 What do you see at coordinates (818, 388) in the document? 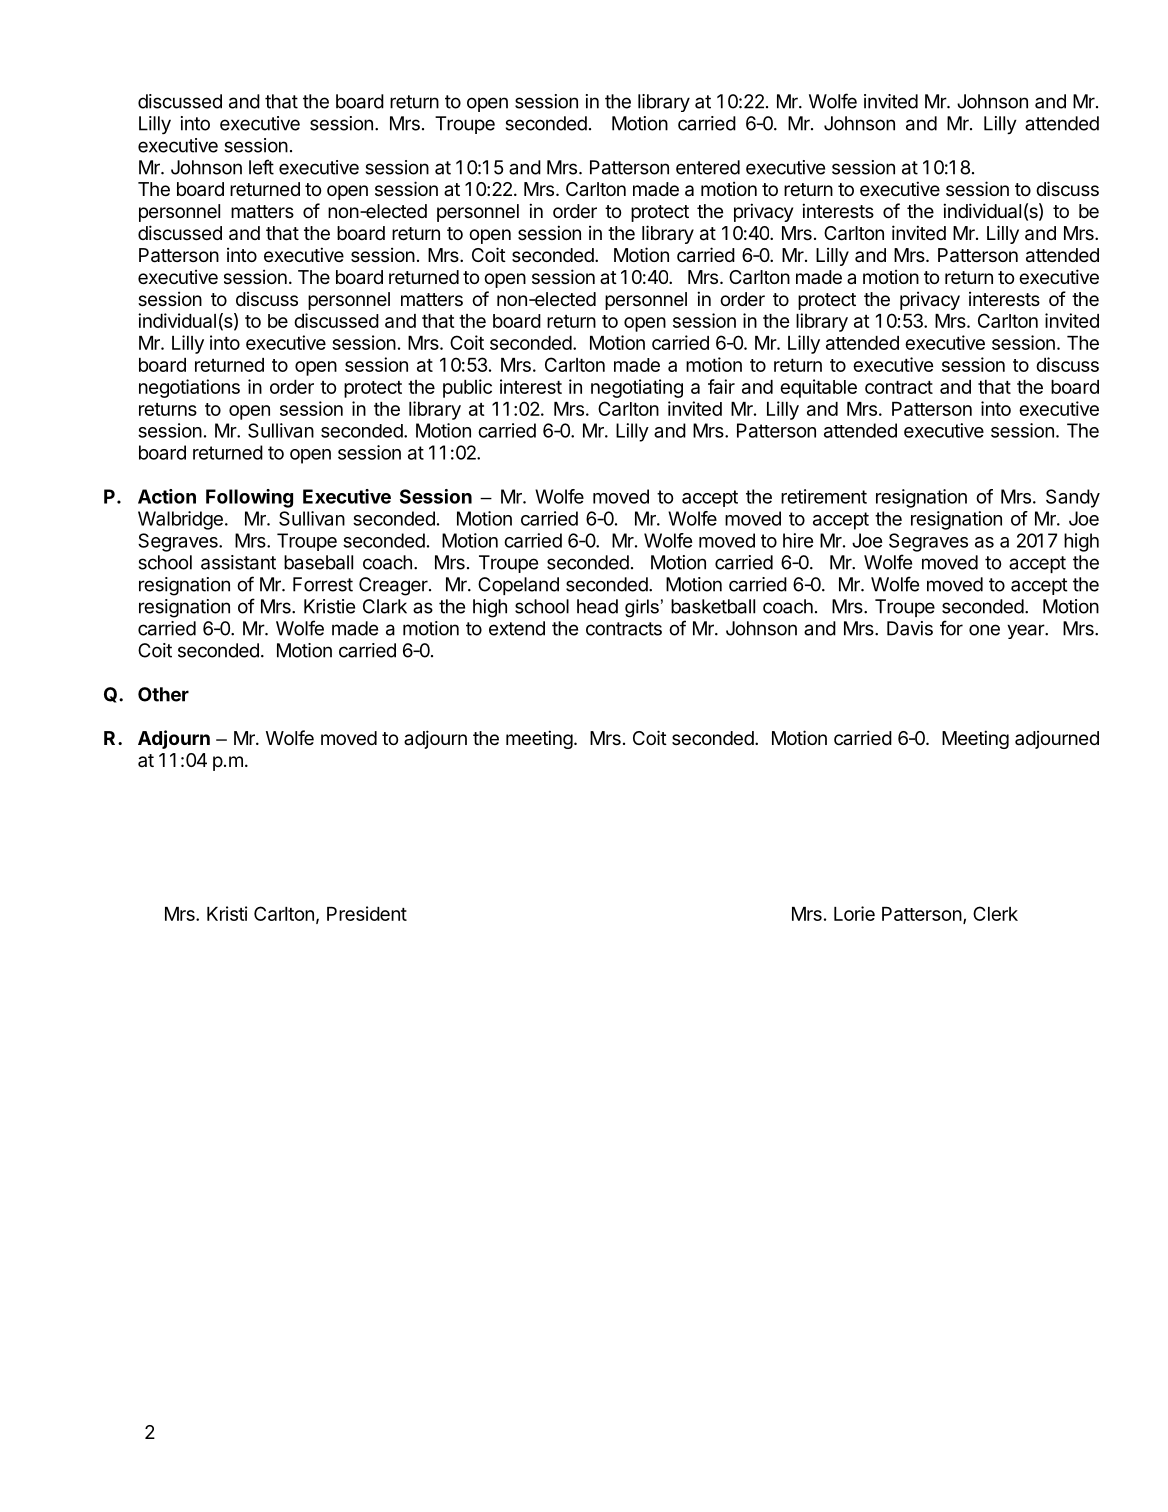
I see `equitable` at bounding box center [818, 388].
